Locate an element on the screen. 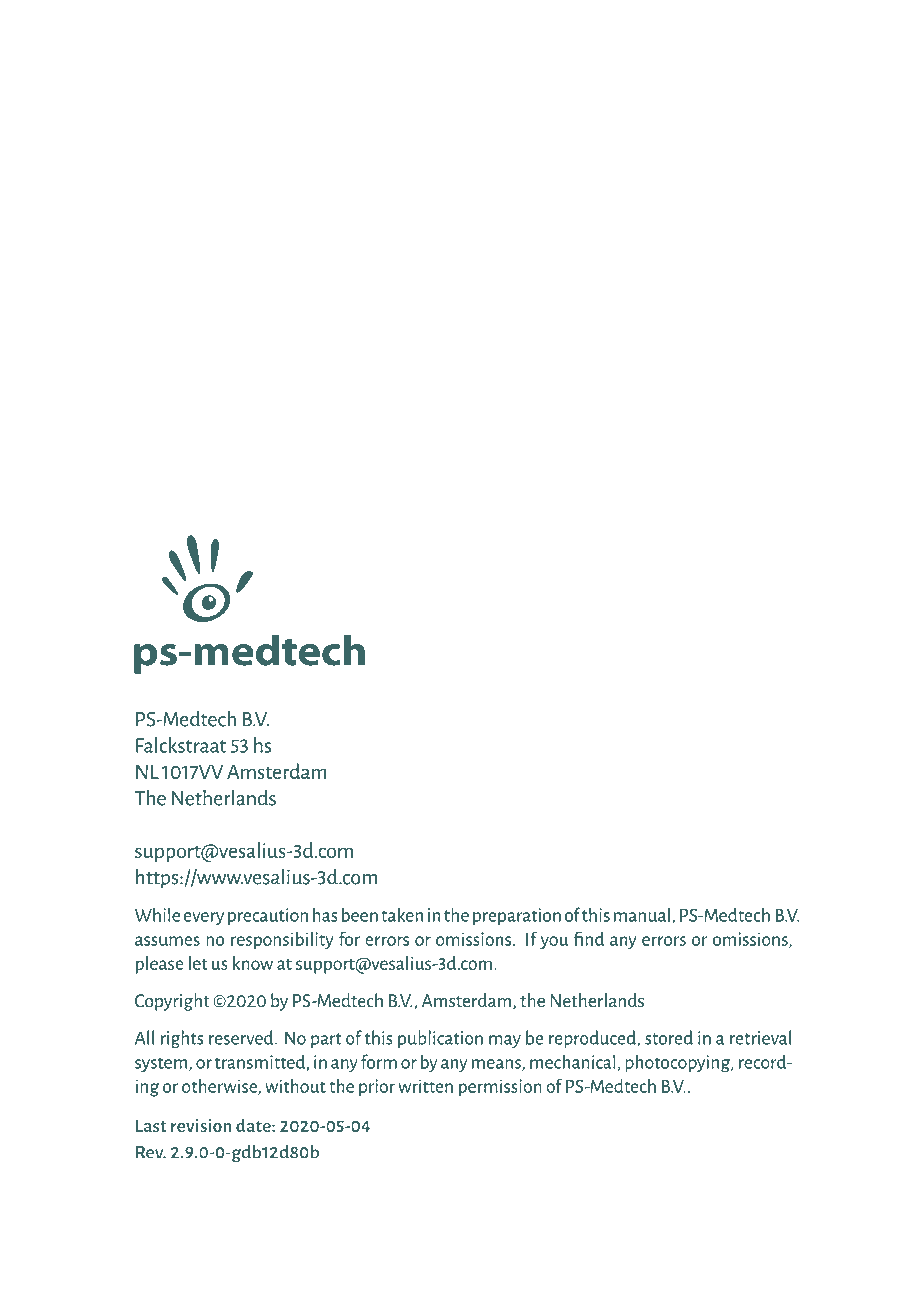 The height and width of the screenshot is (1311, 924). been is located at coordinates (360, 914).
